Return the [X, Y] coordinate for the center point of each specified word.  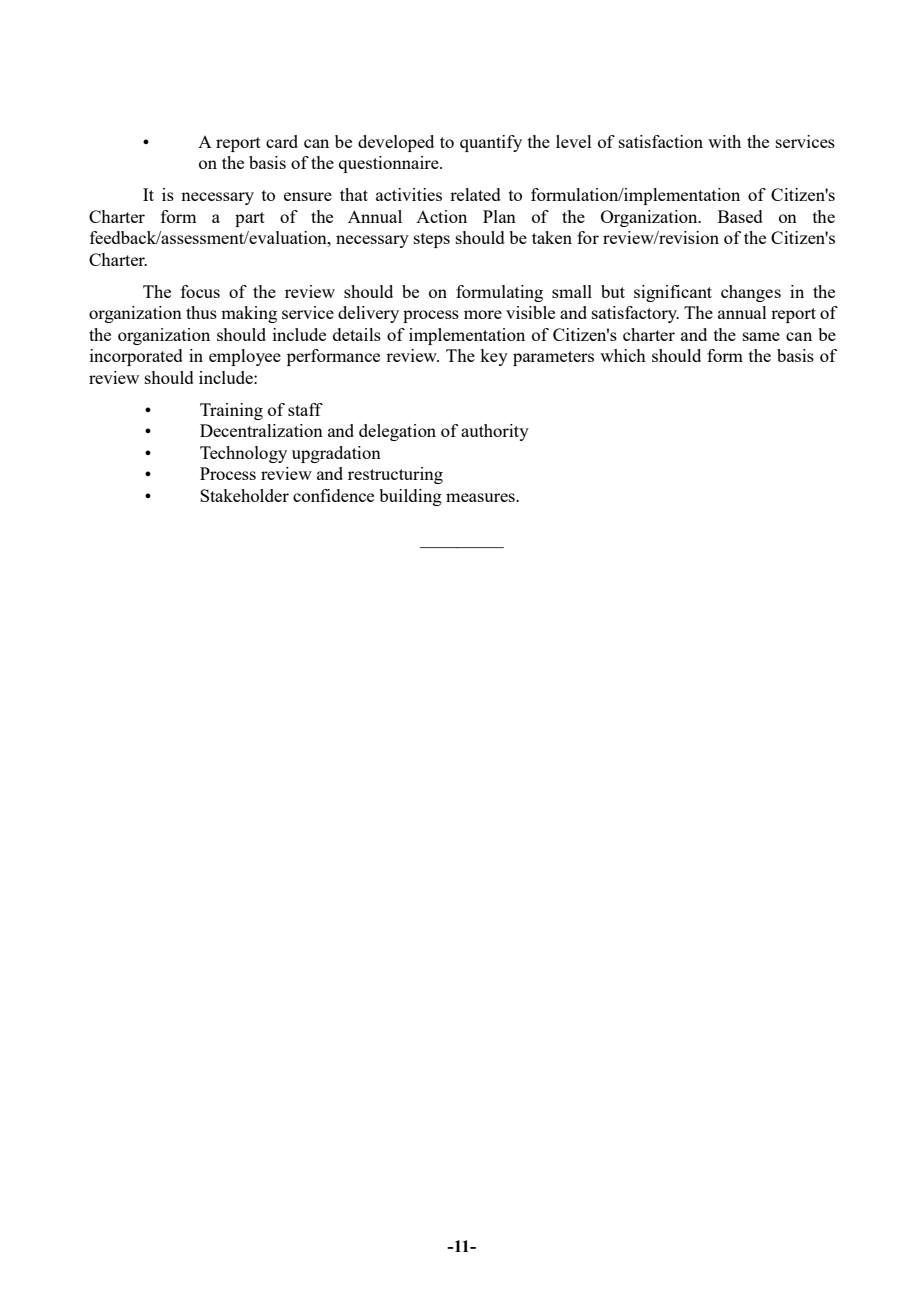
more [483, 314]
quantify [491, 143]
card [282, 141]
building [410, 497]
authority [495, 432]
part [250, 219]
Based [740, 216]
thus [201, 312]
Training [231, 411]
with [724, 141]
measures [481, 497]
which [623, 355]
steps [432, 240]
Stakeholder [244, 495]
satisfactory [635, 314]
